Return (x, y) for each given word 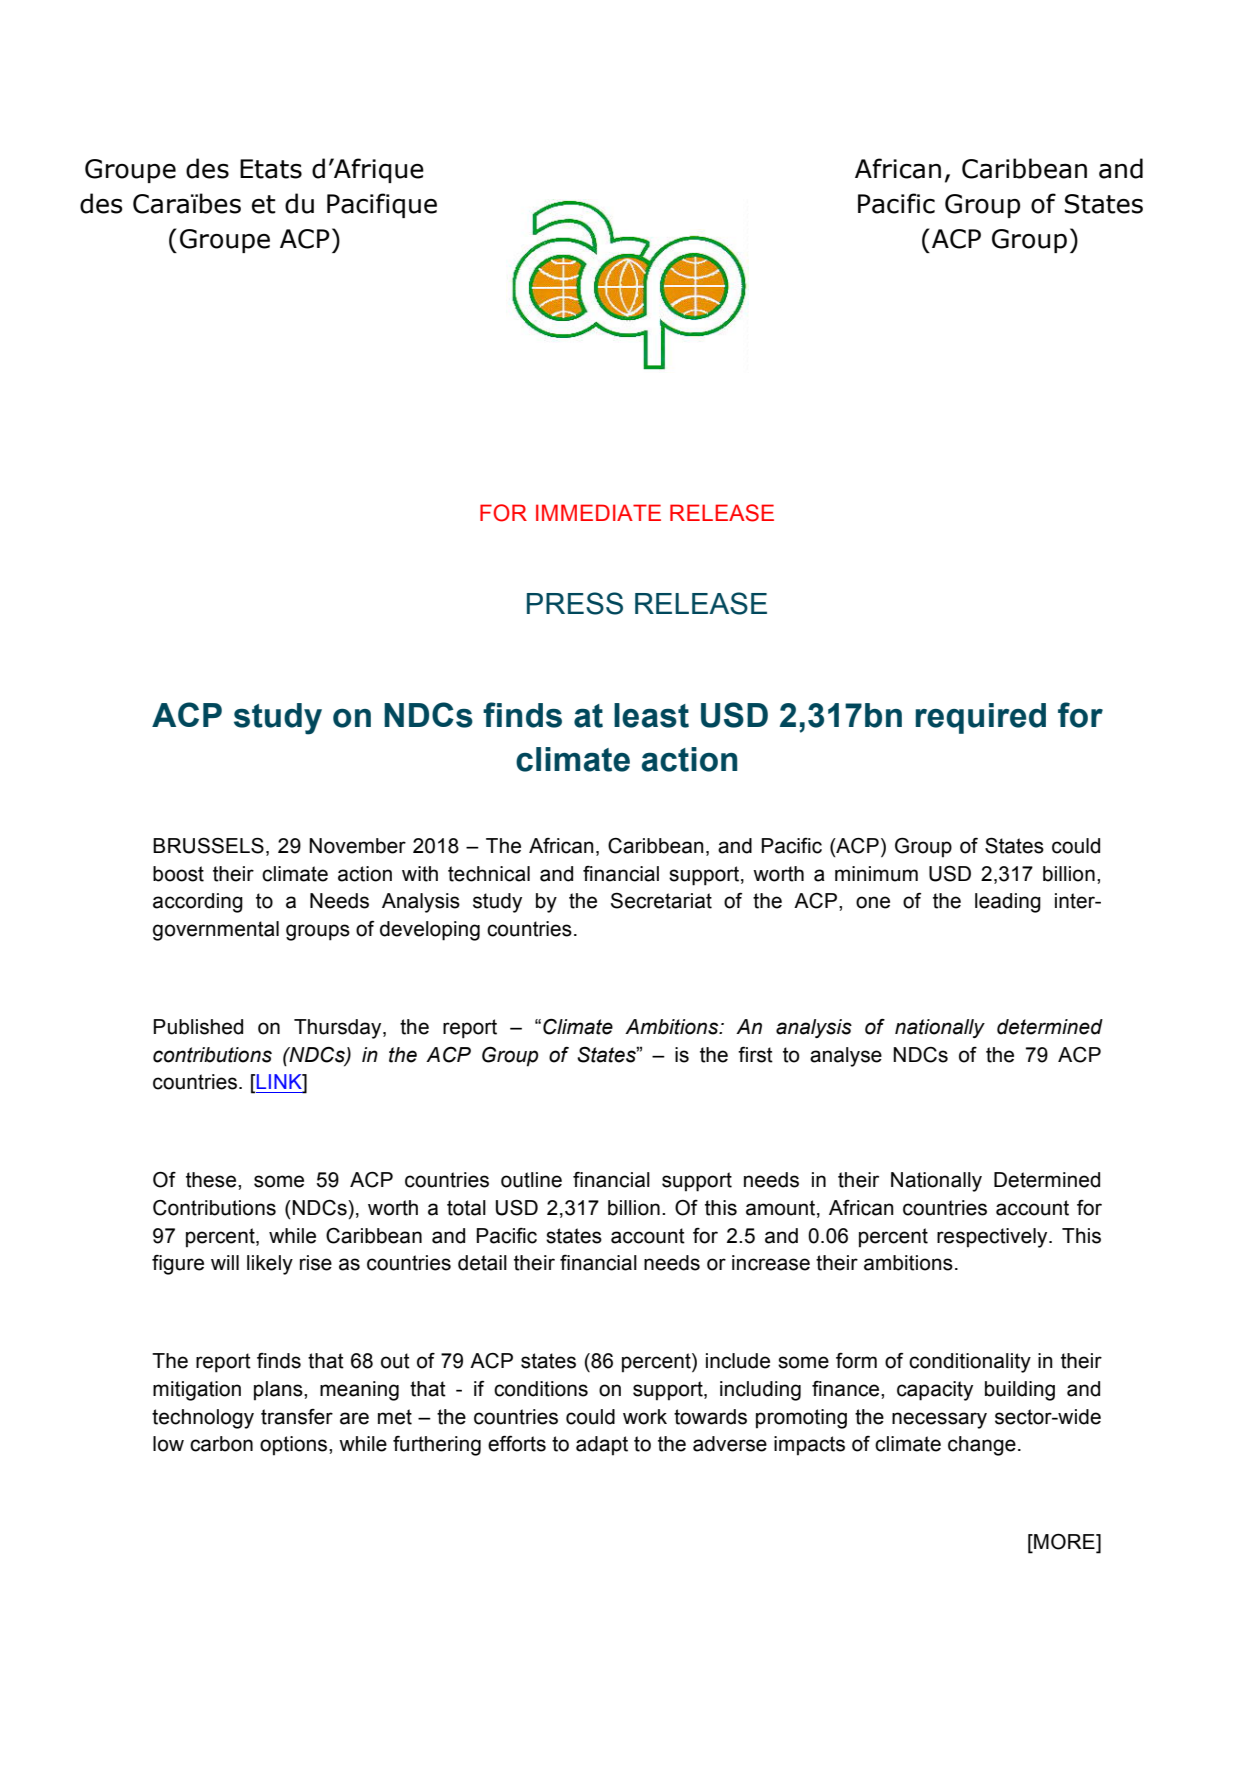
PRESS (575, 603)
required (980, 718)
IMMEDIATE (598, 512)
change (982, 1446)
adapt (602, 1446)
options (293, 1446)
